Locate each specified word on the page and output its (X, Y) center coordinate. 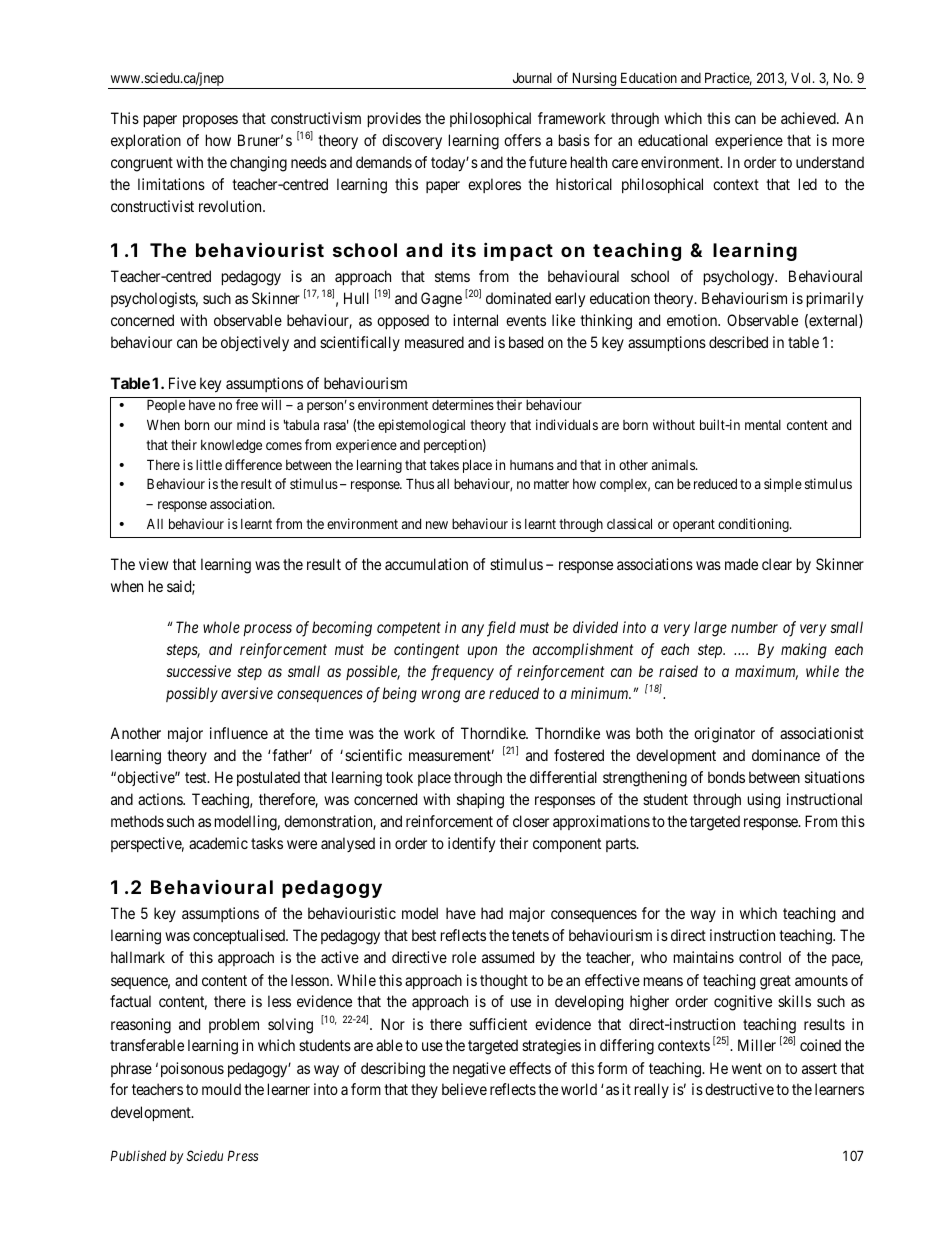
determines (463, 404)
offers (522, 140)
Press (242, 1155)
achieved (809, 118)
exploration (146, 141)
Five (182, 383)
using (764, 801)
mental (763, 425)
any (473, 630)
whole (221, 627)
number (754, 627)
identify (471, 845)
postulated (268, 778)
